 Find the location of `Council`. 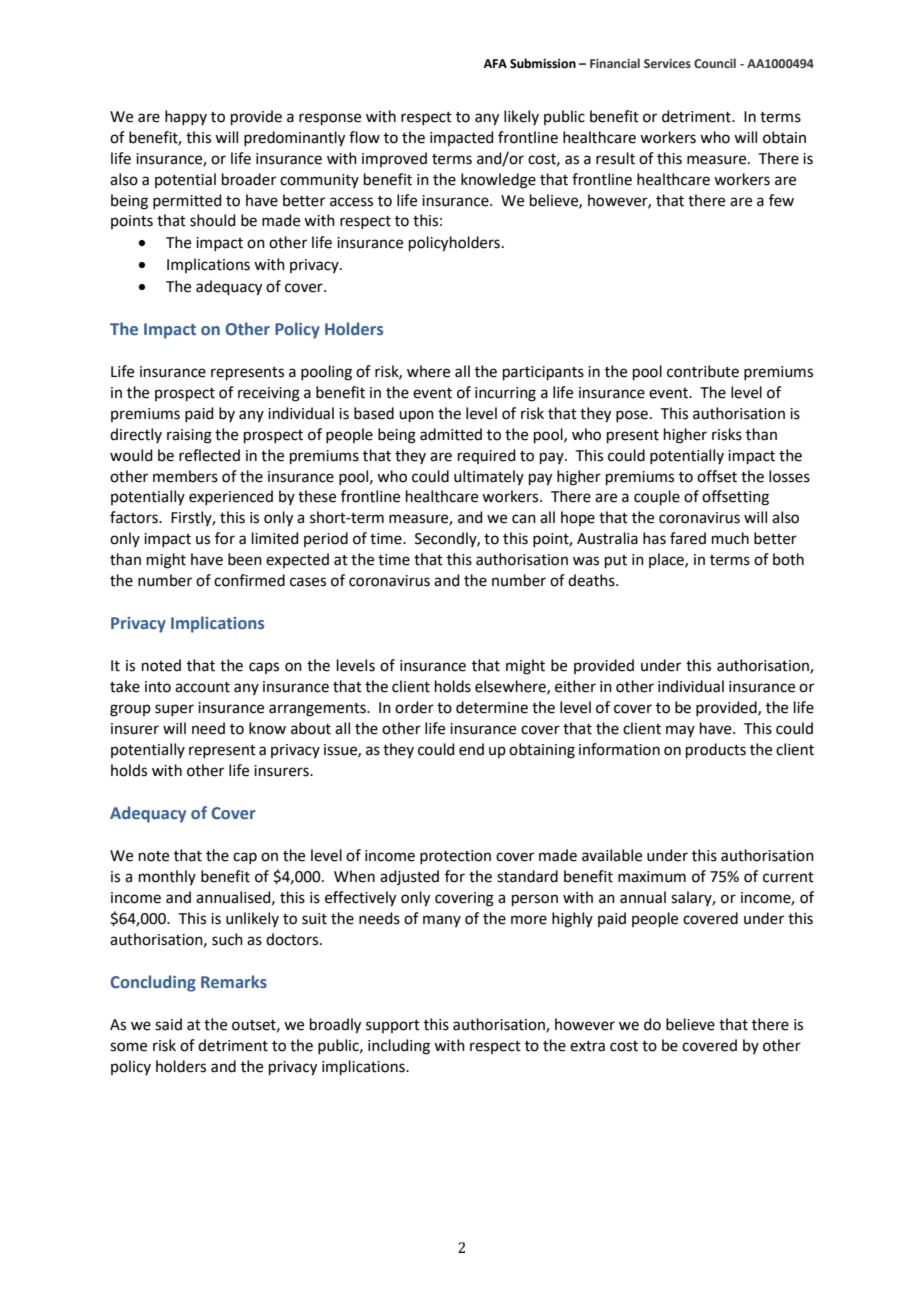

Council is located at coordinates (715, 63).
